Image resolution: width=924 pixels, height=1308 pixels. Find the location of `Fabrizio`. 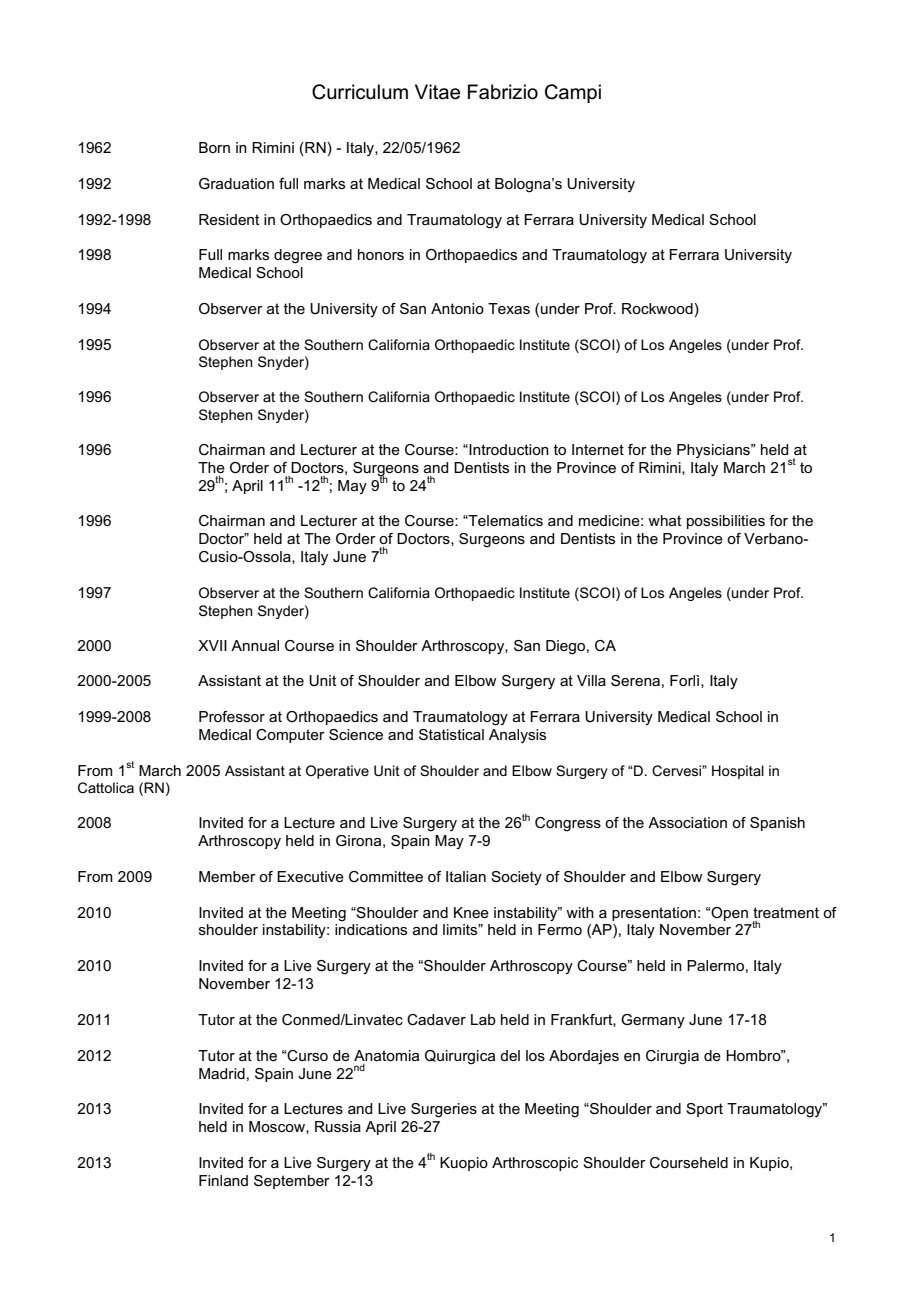

Fabrizio is located at coordinates (503, 92).
